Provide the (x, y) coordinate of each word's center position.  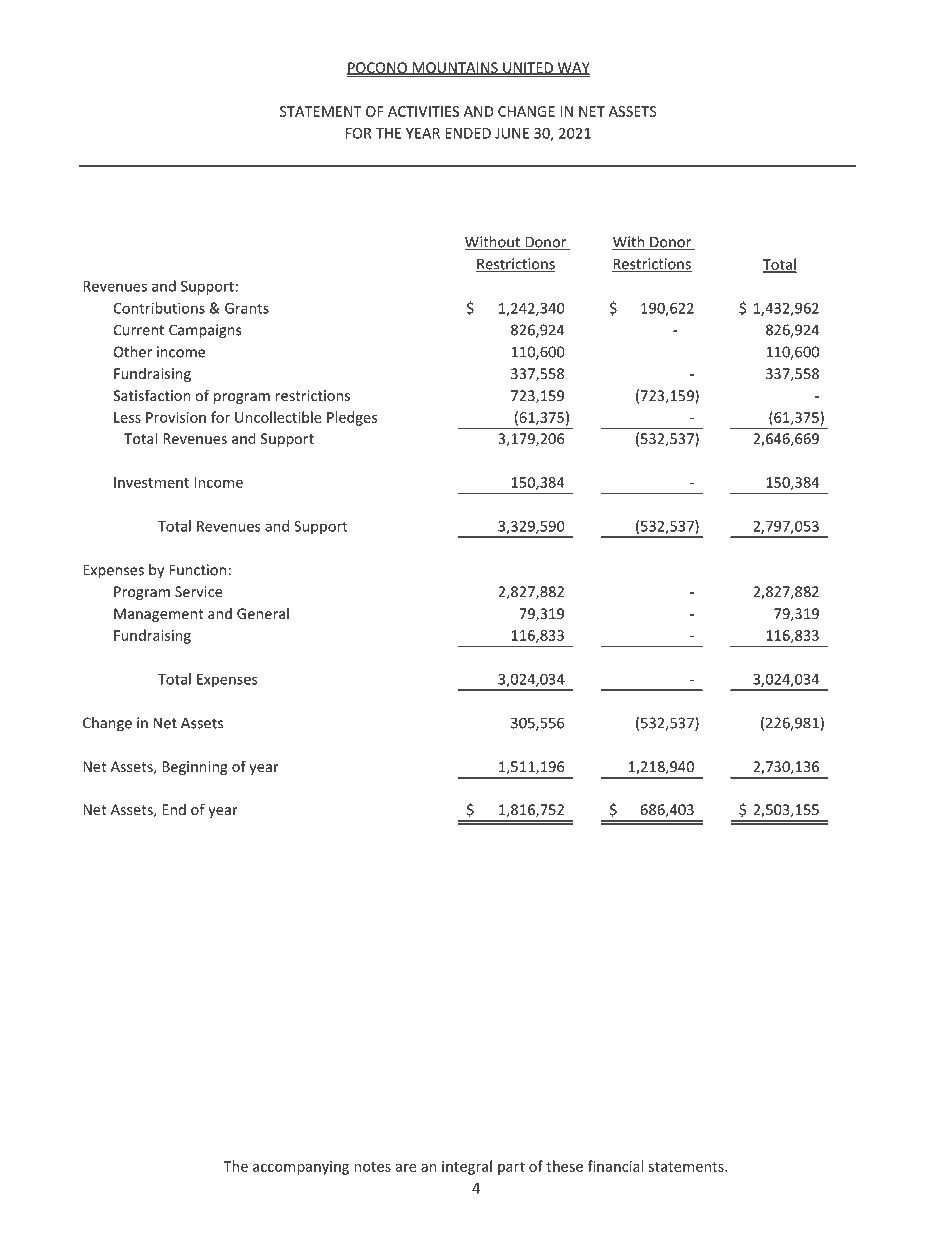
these (564, 1166)
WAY (572, 68)
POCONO (377, 68)
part (511, 1168)
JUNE (512, 133)
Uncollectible (278, 417)
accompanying (301, 1168)
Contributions (159, 308)
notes (372, 1167)
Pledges (352, 418)
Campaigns (205, 331)
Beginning (195, 768)
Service (198, 591)
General (263, 613)
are (406, 1168)
